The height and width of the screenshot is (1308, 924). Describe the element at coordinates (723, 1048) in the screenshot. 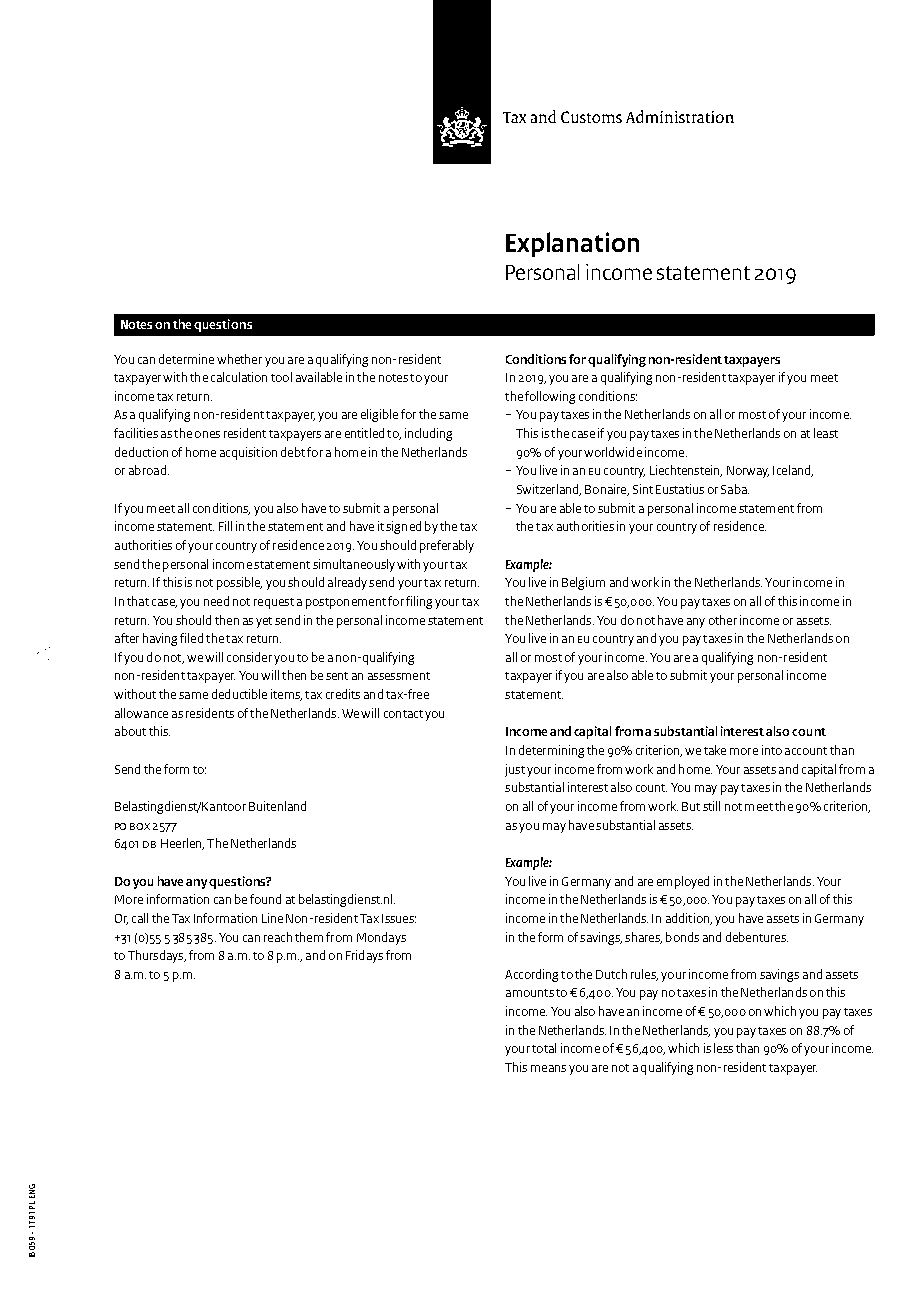

I see `less` at that location.
